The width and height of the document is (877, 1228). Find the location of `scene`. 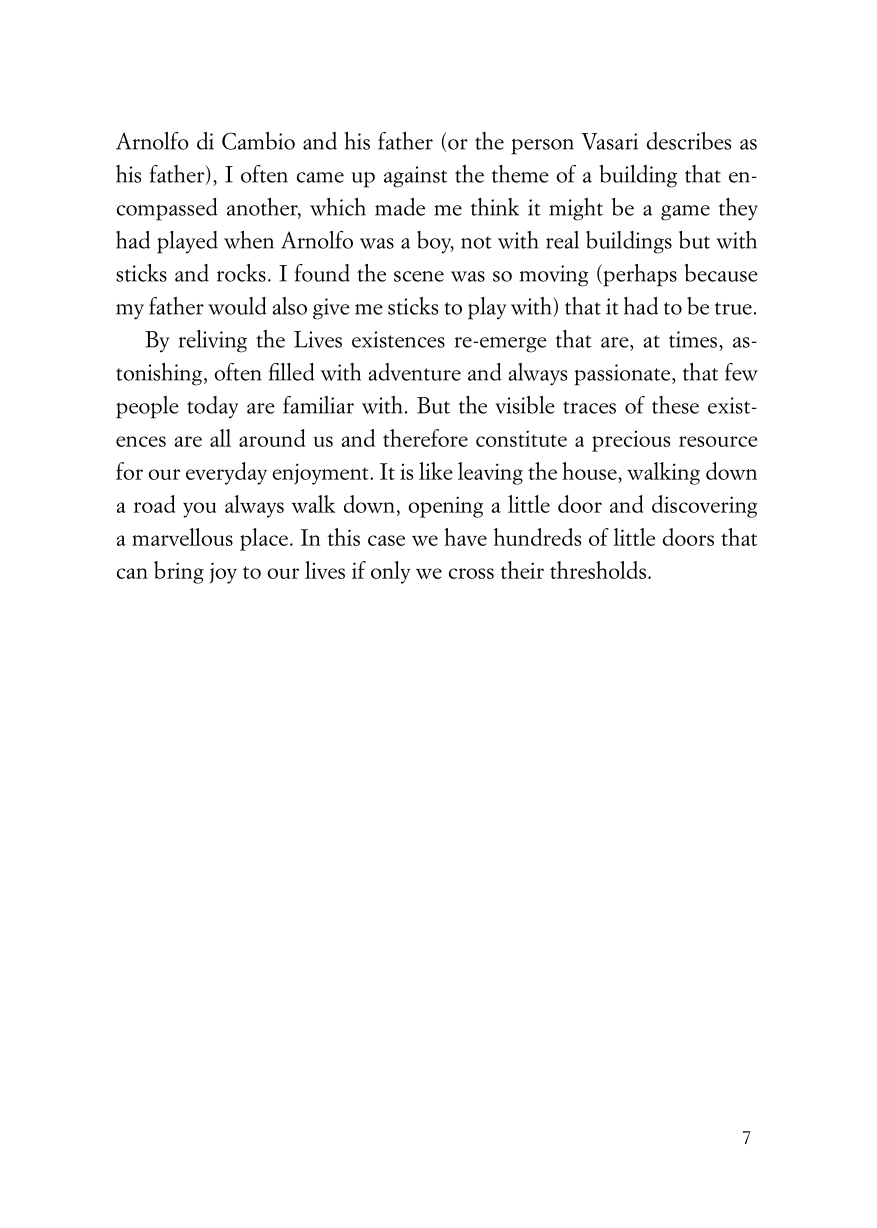

scene is located at coordinates (419, 276).
